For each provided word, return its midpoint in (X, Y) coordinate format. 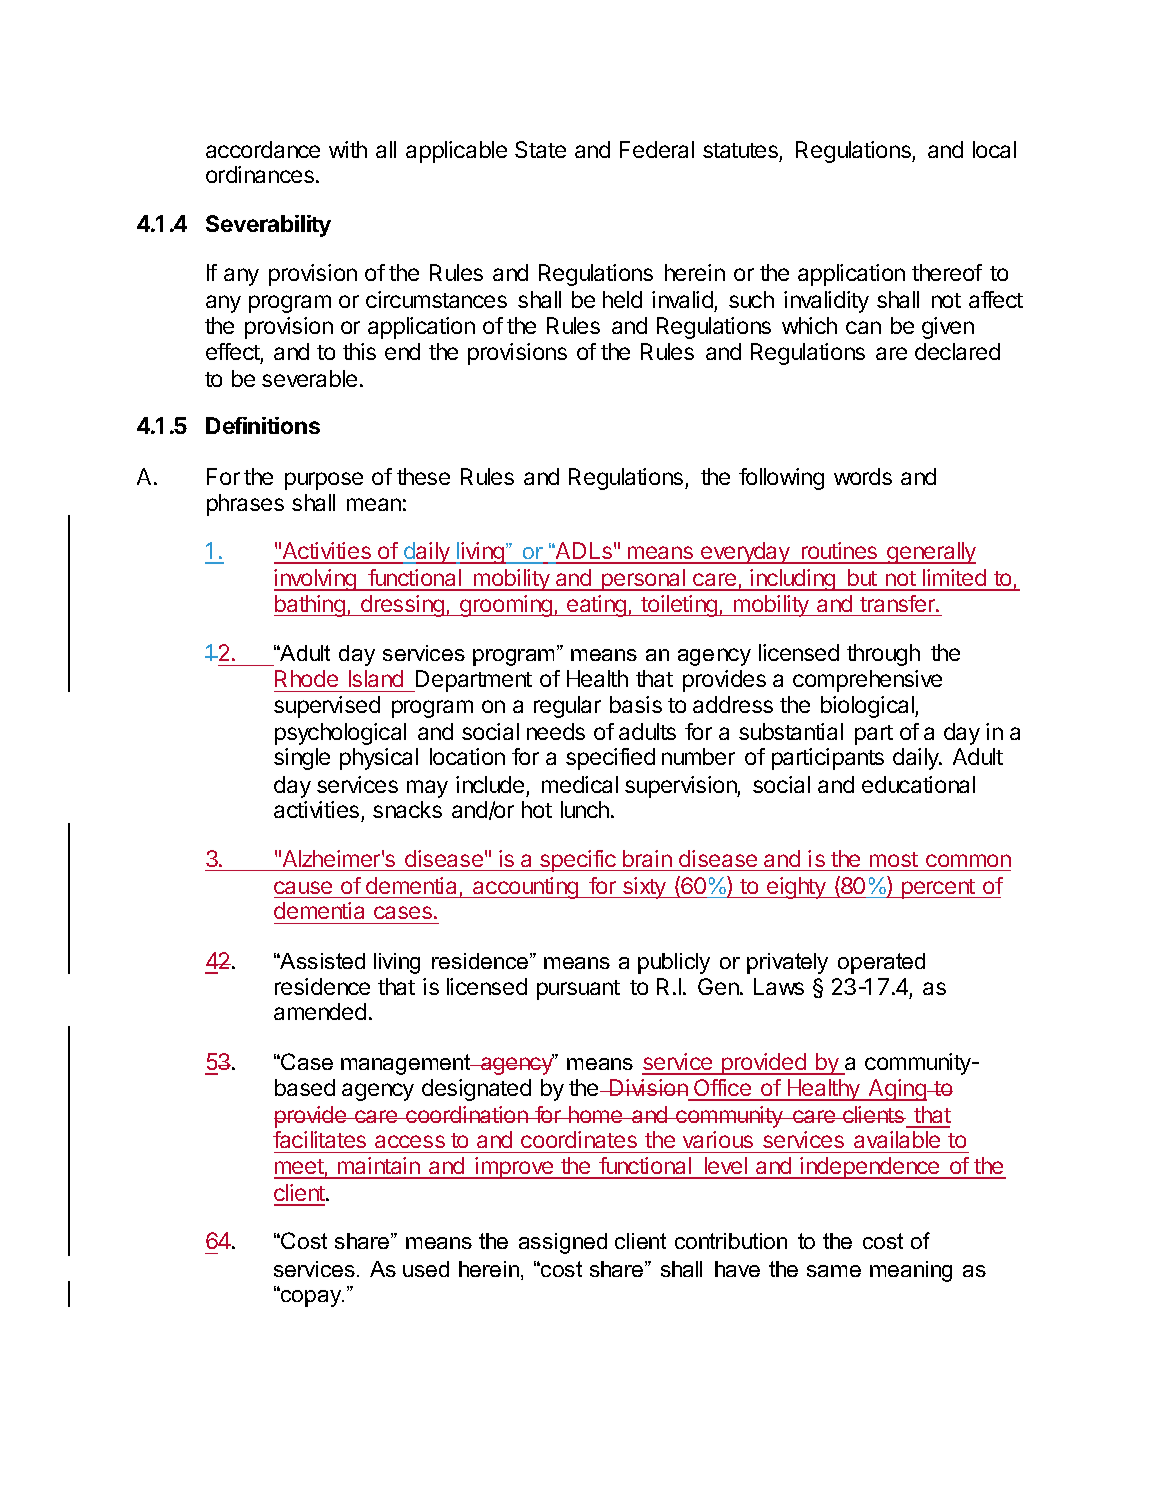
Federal (657, 149)
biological (868, 707)
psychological (340, 734)
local (994, 149)
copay (311, 1297)
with (348, 149)
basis (636, 704)
